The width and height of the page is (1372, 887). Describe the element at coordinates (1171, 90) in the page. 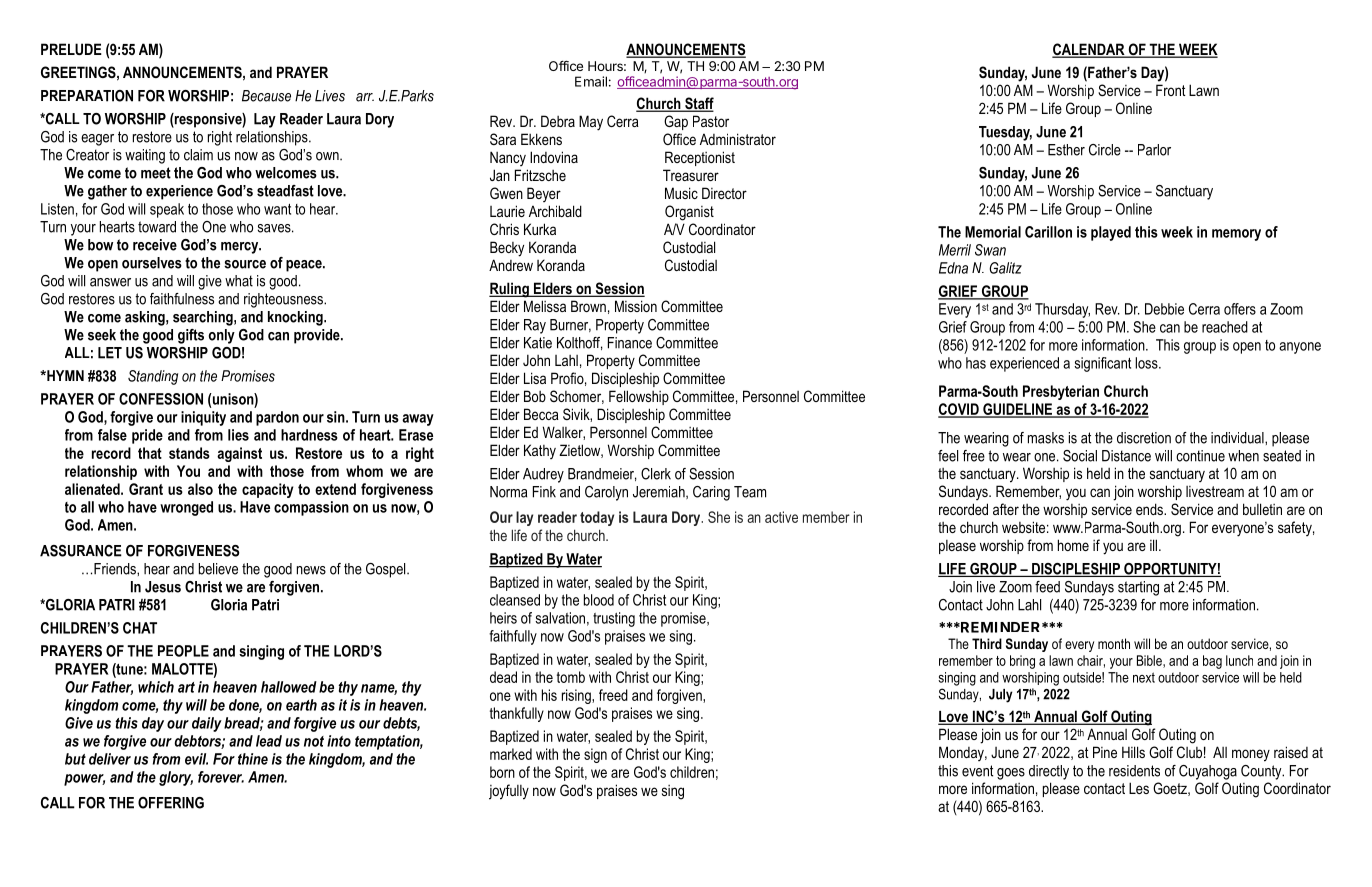

I see `Front` at that location.
